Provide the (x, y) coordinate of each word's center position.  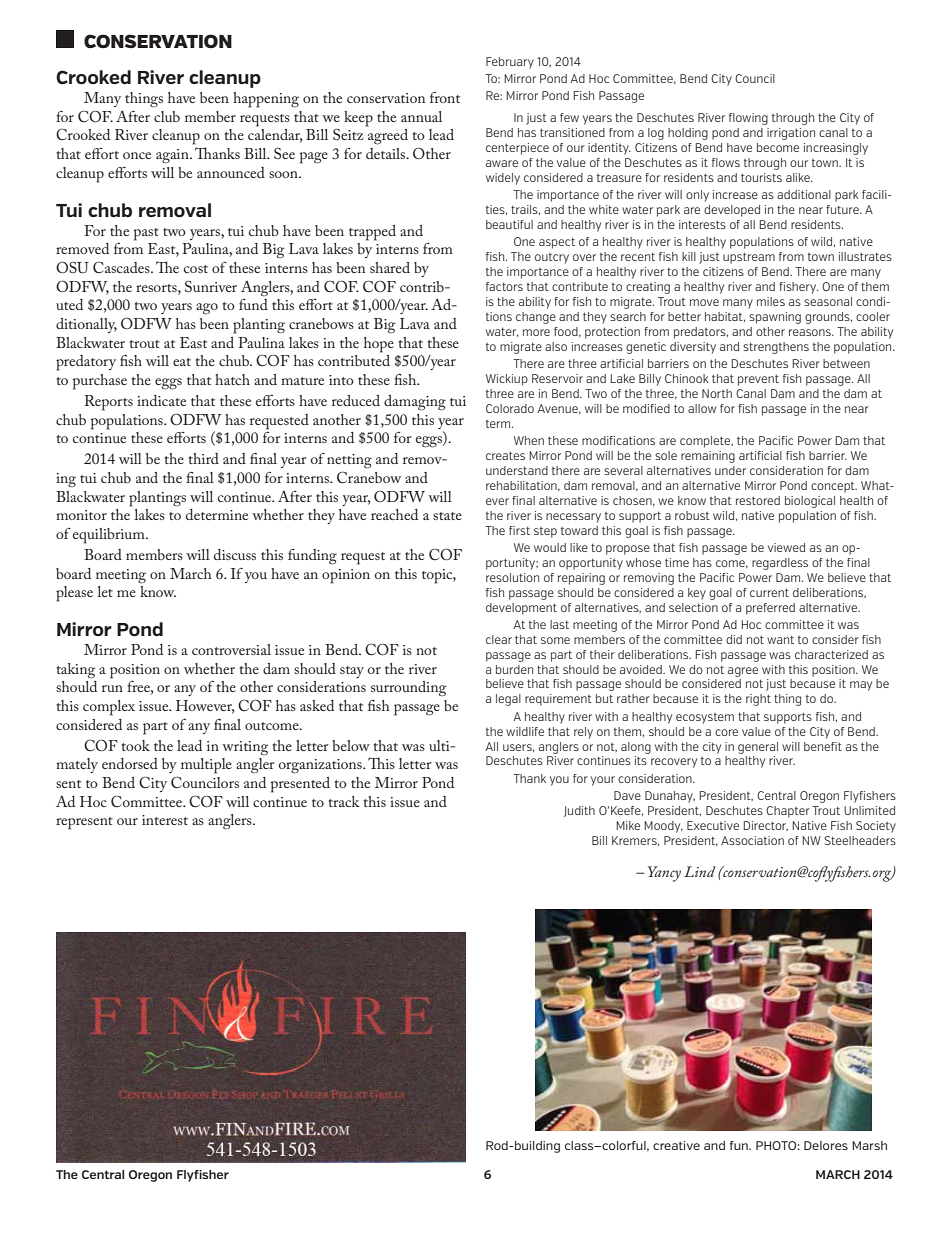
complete (706, 442)
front (445, 97)
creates (505, 455)
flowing (748, 119)
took (135, 745)
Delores (826, 1145)
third (203, 458)
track (344, 801)
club (167, 116)
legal (508, 700)
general (758, 748)
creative (676, 1145)
